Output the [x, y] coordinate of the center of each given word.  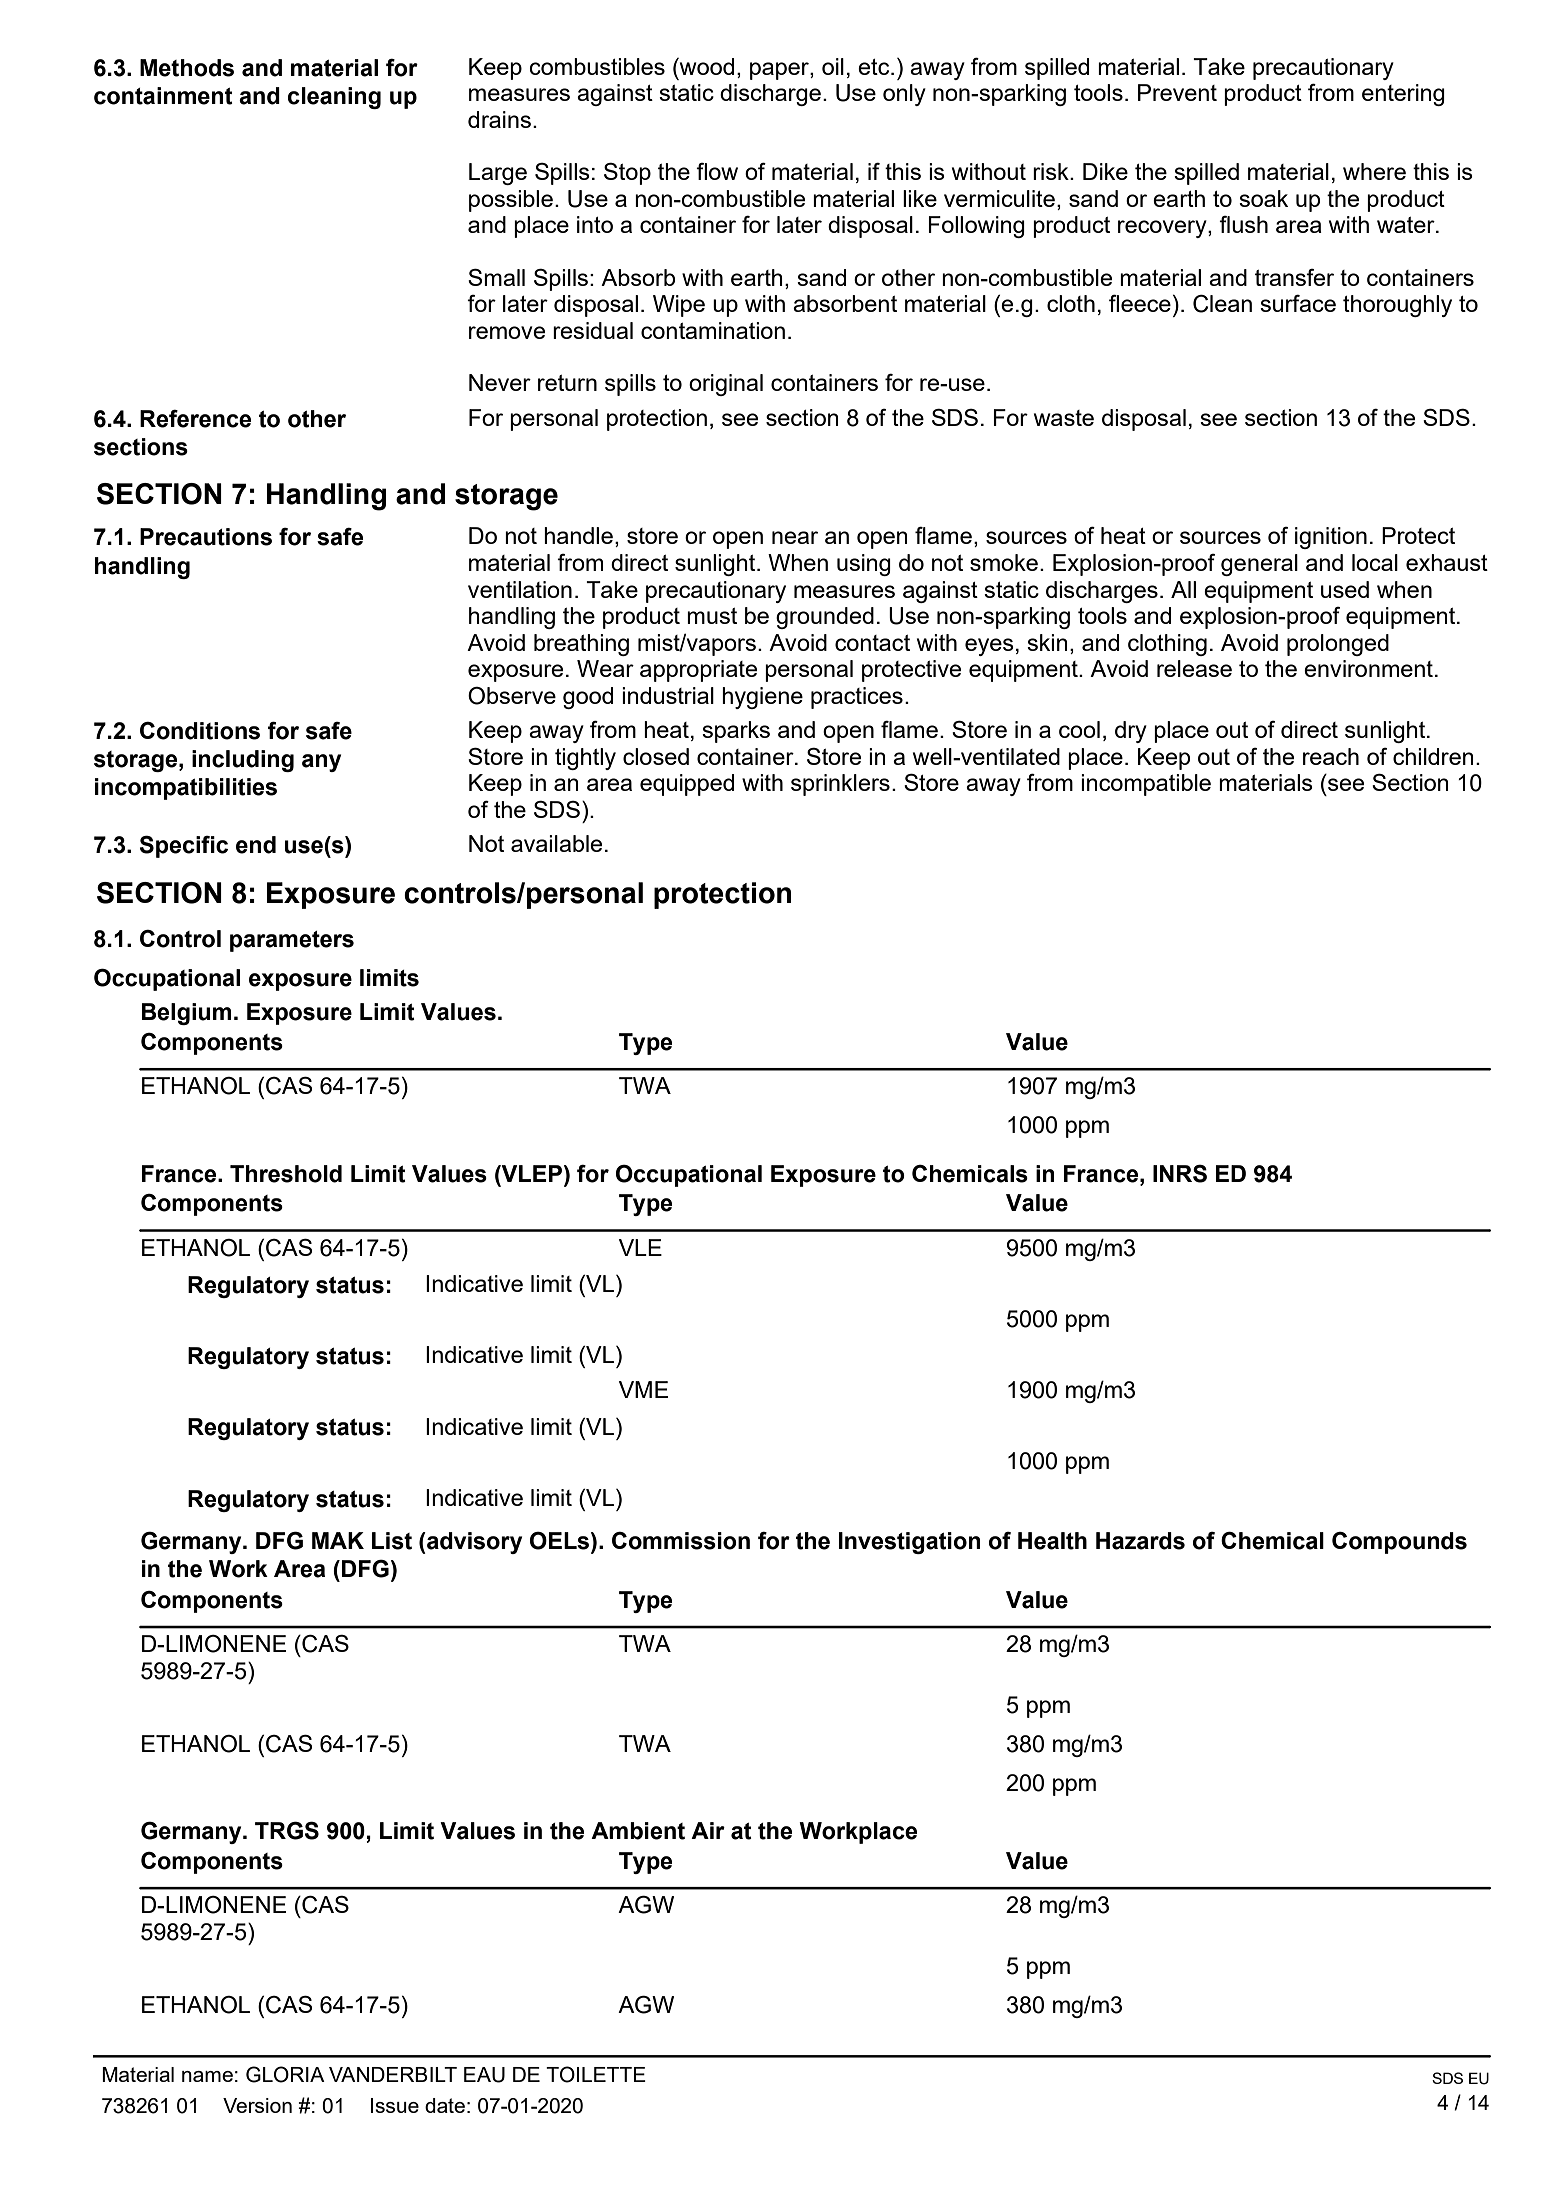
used [1345, 589]
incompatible [1146, 785]
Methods [187, 68]
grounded [825, 618]
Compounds [1399, 1543]
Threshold [286, 1174]
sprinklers [840, 785]
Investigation [909, 1543]
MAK [338, 1540]
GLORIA [285, 2074]
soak [1263, 198]
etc [875, 67]
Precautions [206, 537]
